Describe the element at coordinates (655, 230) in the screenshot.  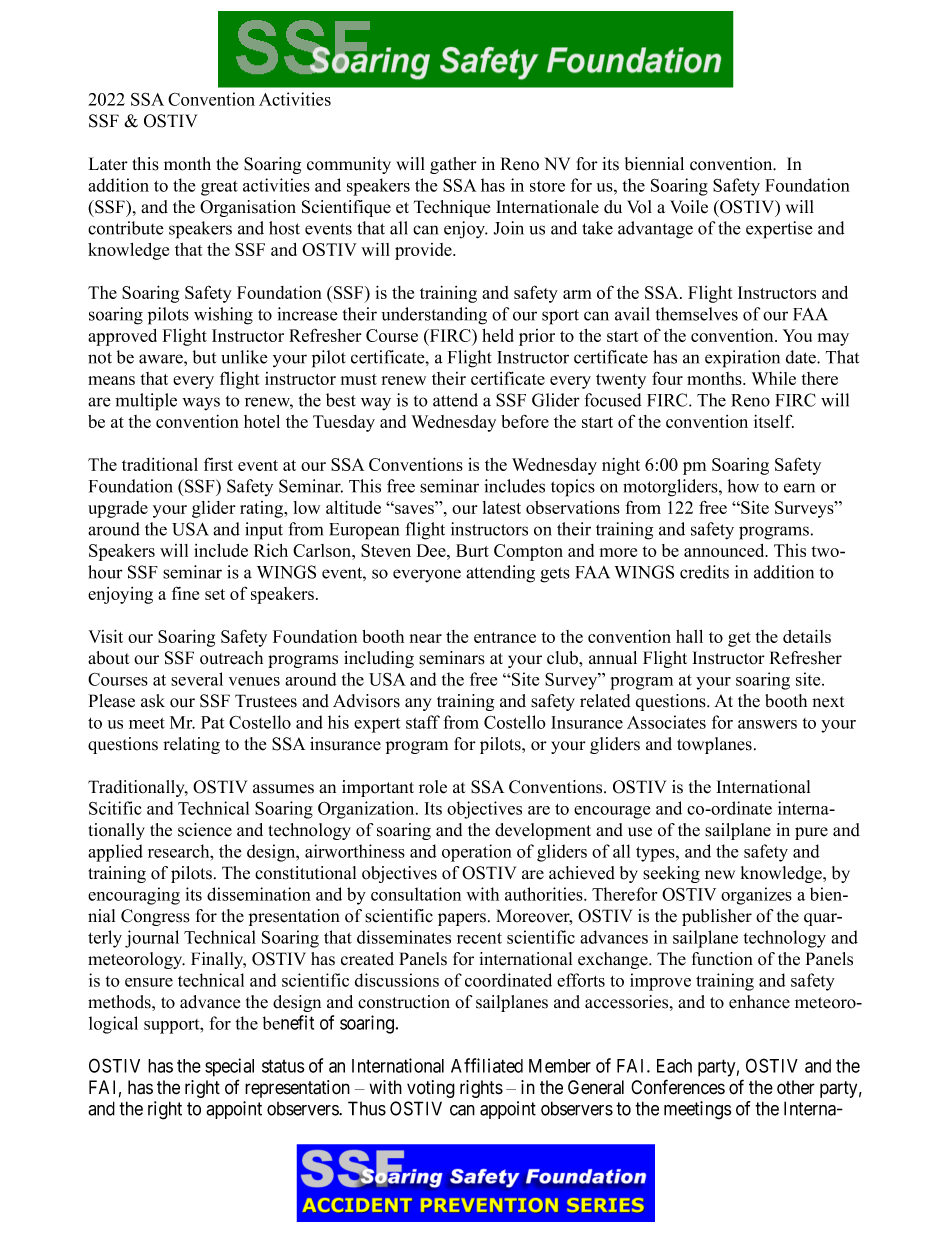
I see `advantage` at that location.
